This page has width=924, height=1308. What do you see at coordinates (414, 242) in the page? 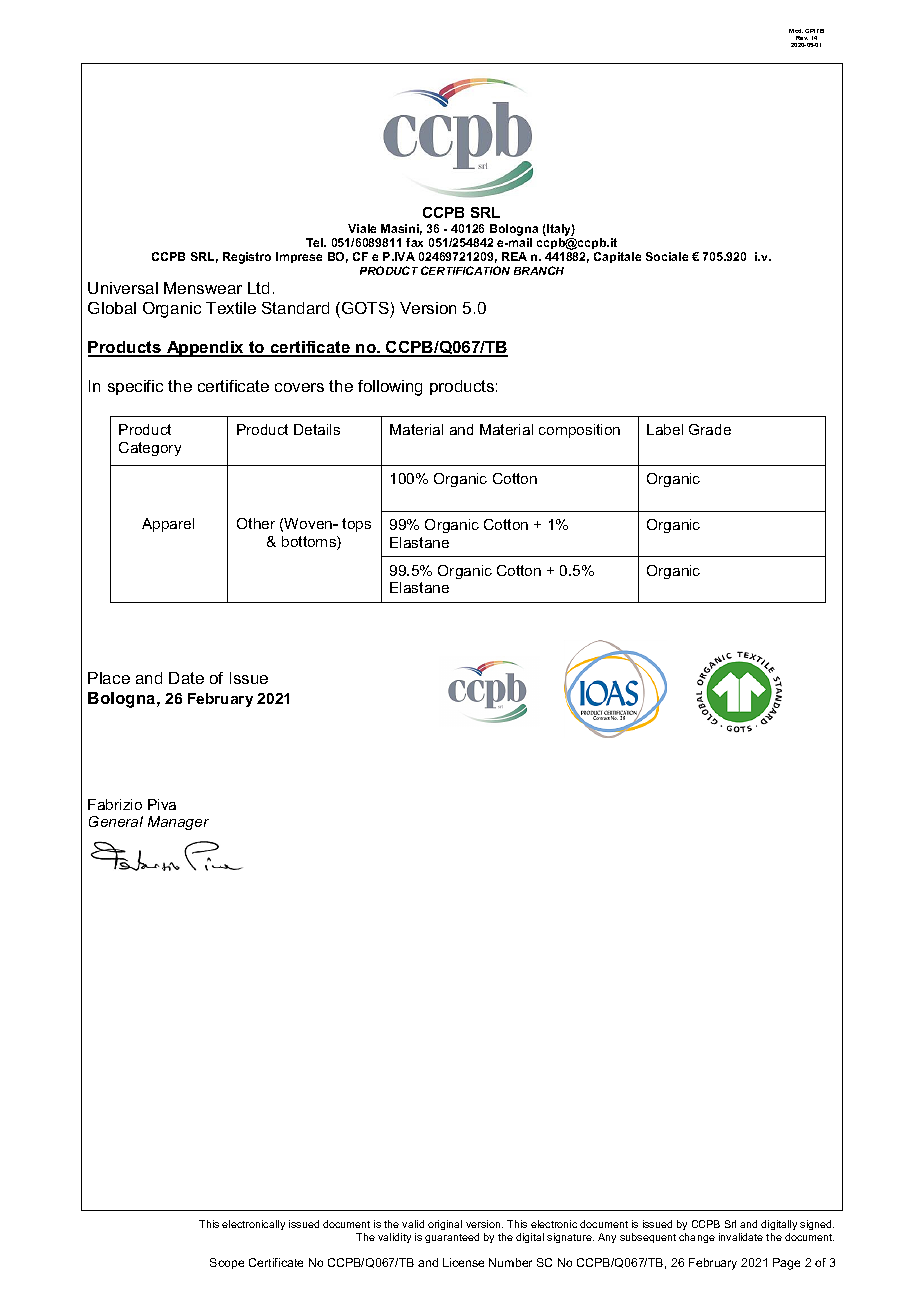
I see `fax` at bounding box center [414, 242].
